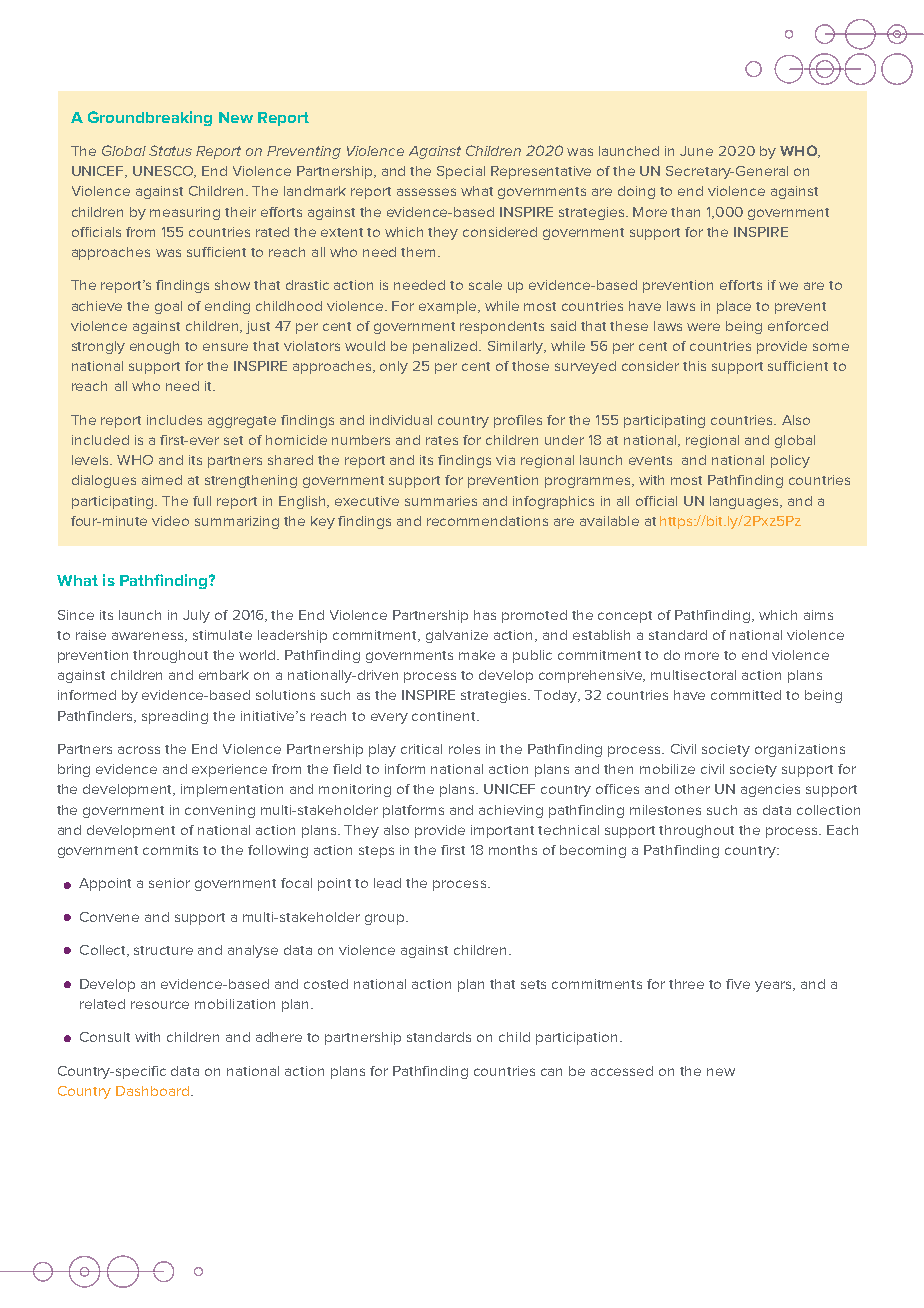  Describe the element at coordinates (551, 1072) in the screenshot. I see `can` at that location.
